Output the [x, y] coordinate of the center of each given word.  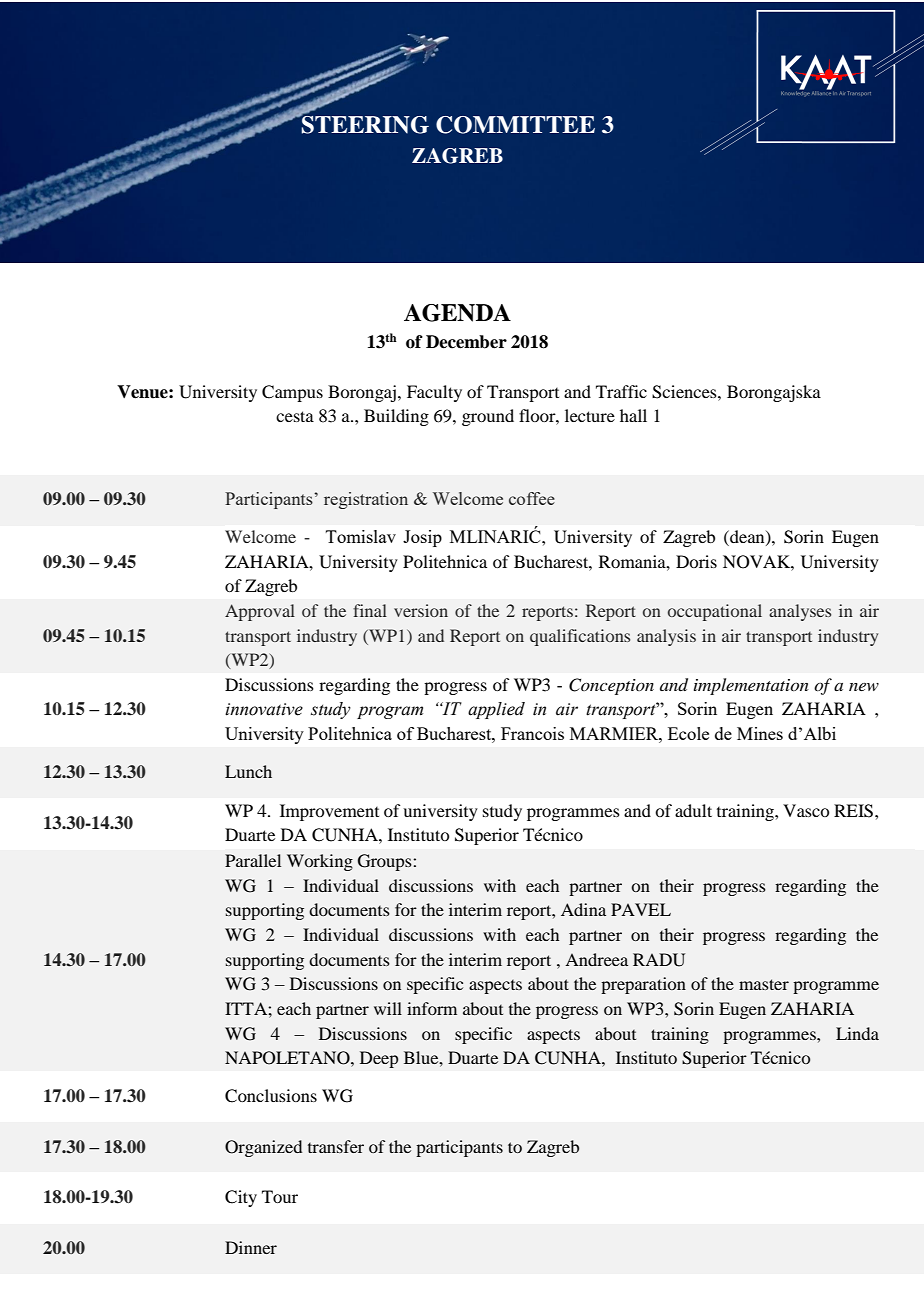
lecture [590, 415]
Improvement [329, 812]
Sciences [685, 392]
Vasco [806, 810]
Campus [292, 393]
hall [633, 415]
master [764, 984]
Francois [532, 733]
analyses [800, 612]
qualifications [580, 637]
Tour [280, 1196]
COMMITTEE [515, 125]
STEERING [364, 123]
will [388, 1008]
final [370, 610]
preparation [643, 985]
